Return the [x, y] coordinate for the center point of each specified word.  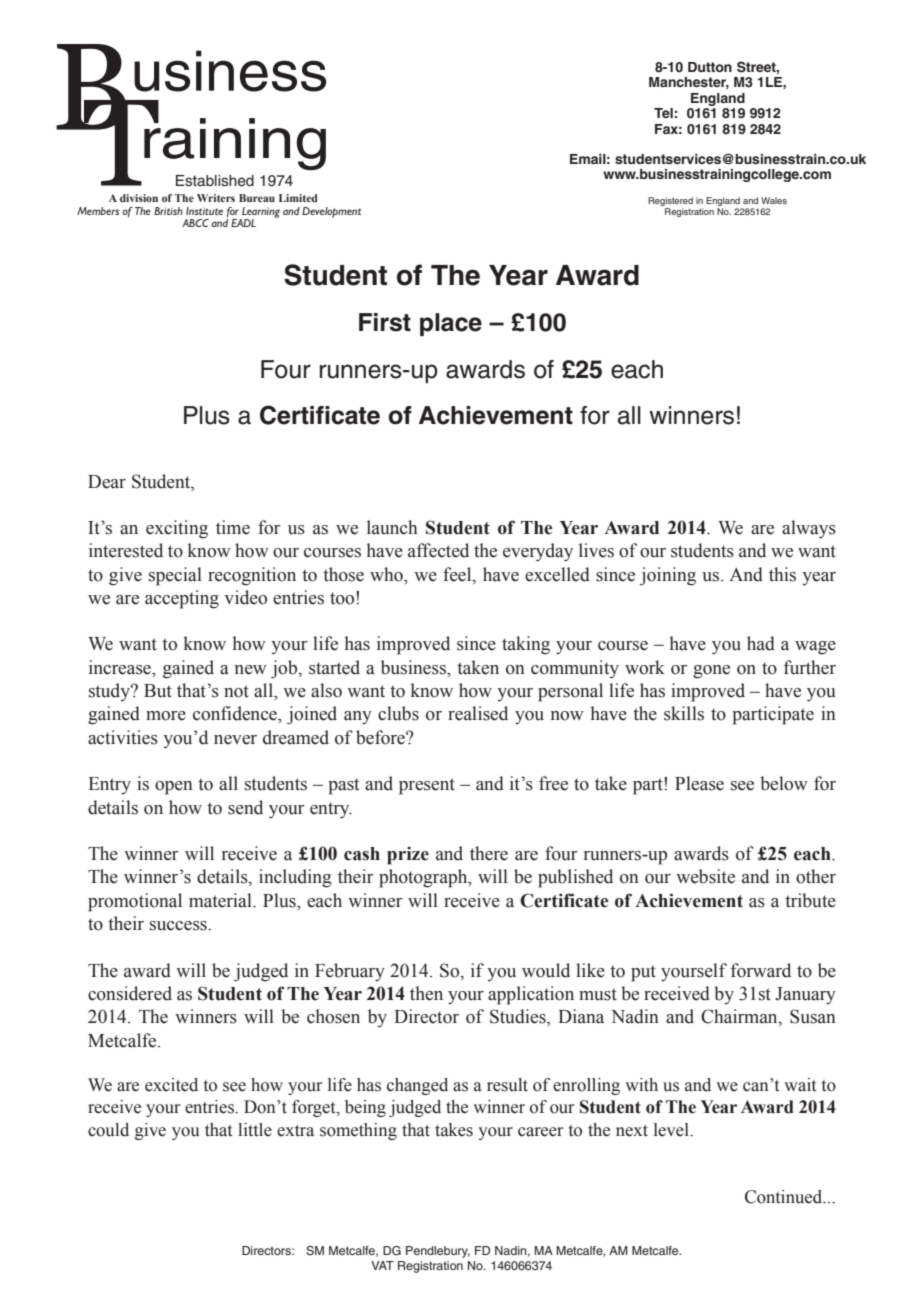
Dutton [710, 67]
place [451, 324]
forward [761, 970]
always [809, 529]
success [179, 926]
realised [478, 713]
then [426, 993]
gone [711, 672]
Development [331, 212]
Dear [107, 482]
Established [215, 181]
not [236, 691]
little [255, 1130]
